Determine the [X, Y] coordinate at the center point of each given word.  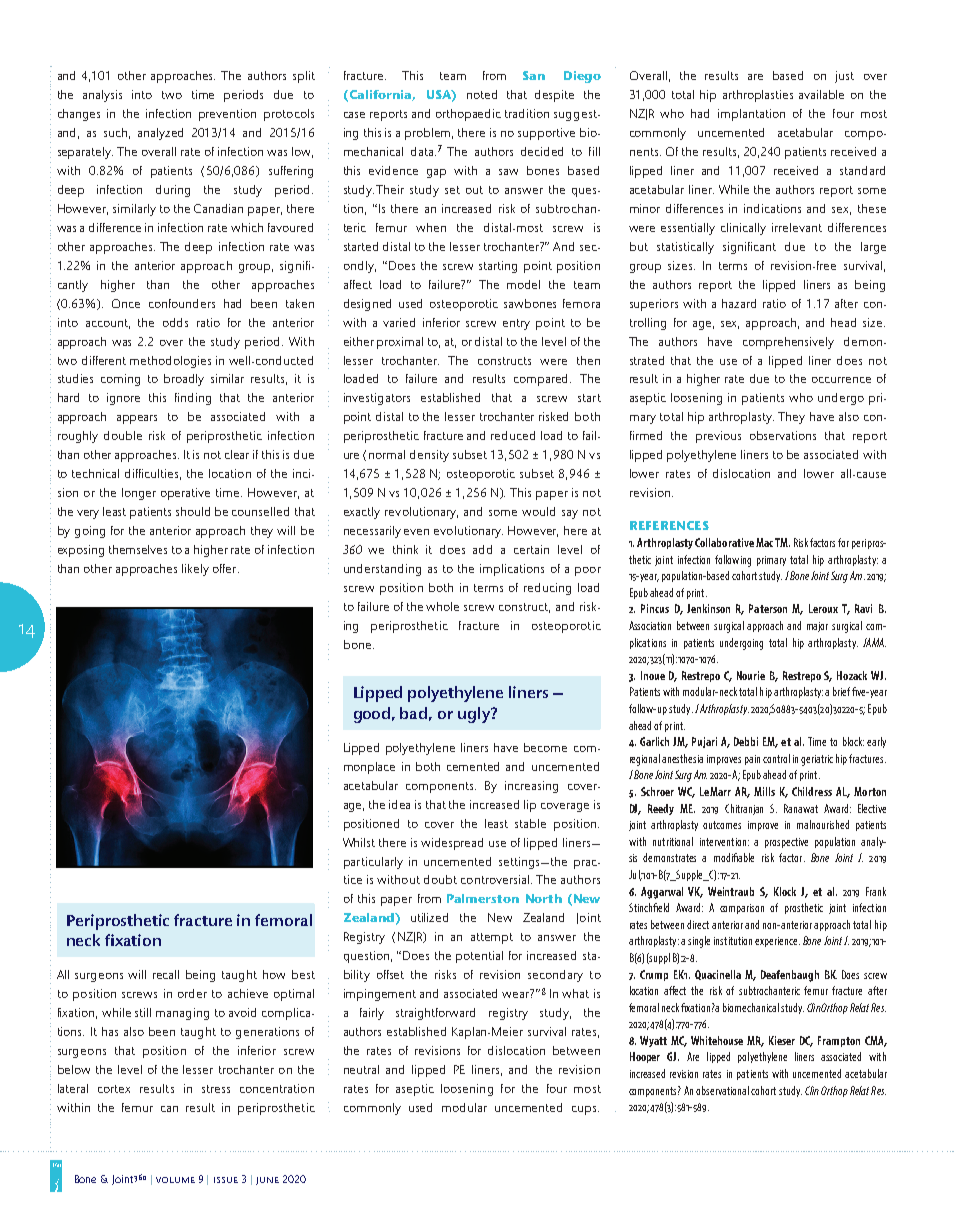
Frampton [839, 1041]
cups [585, 1110]
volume [175, 1180]
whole [442, 606]
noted [482, 94]
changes [79, 115]
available [821, 94]
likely [195, 570]
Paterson [768, 608]
